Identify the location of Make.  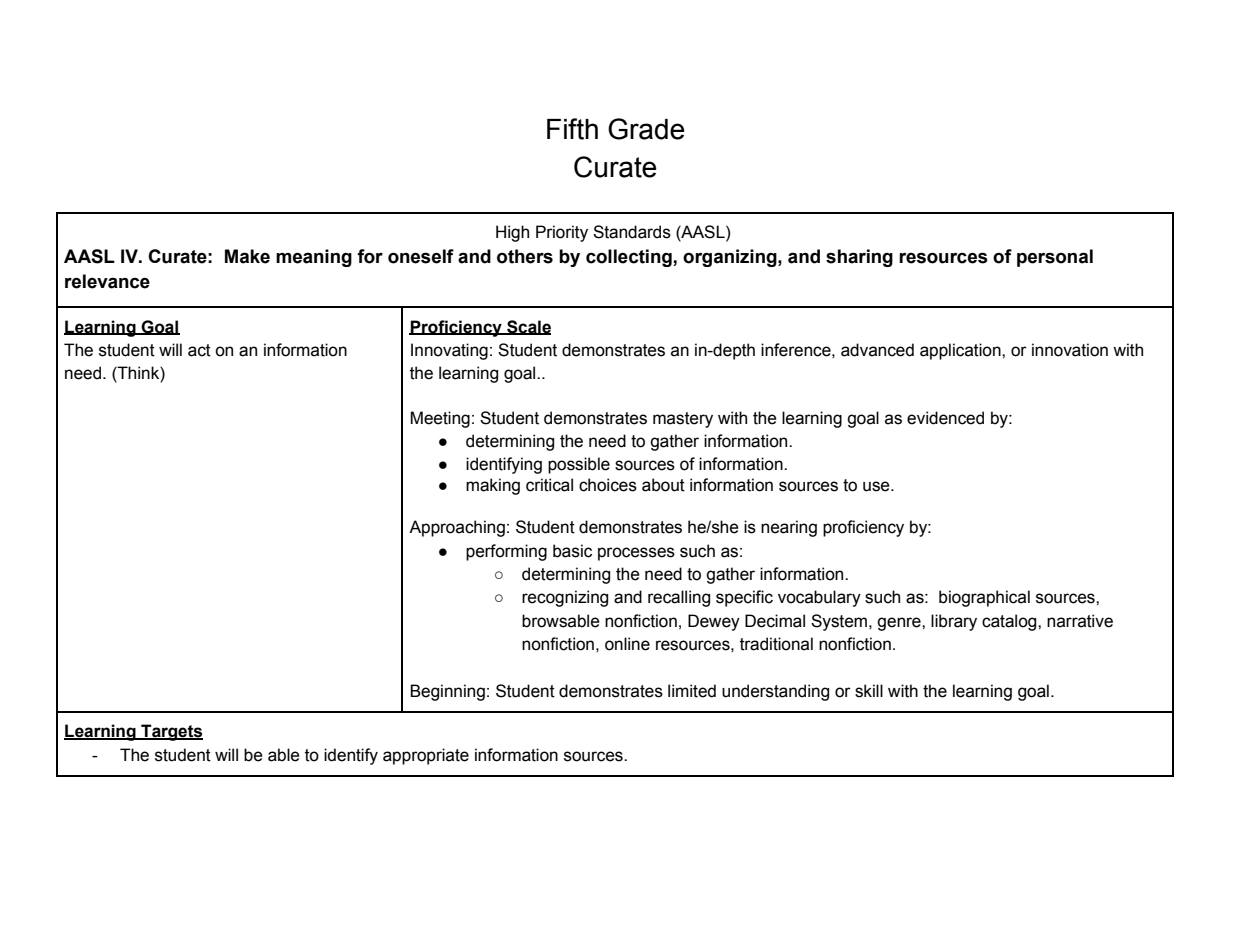
(247, 256).
